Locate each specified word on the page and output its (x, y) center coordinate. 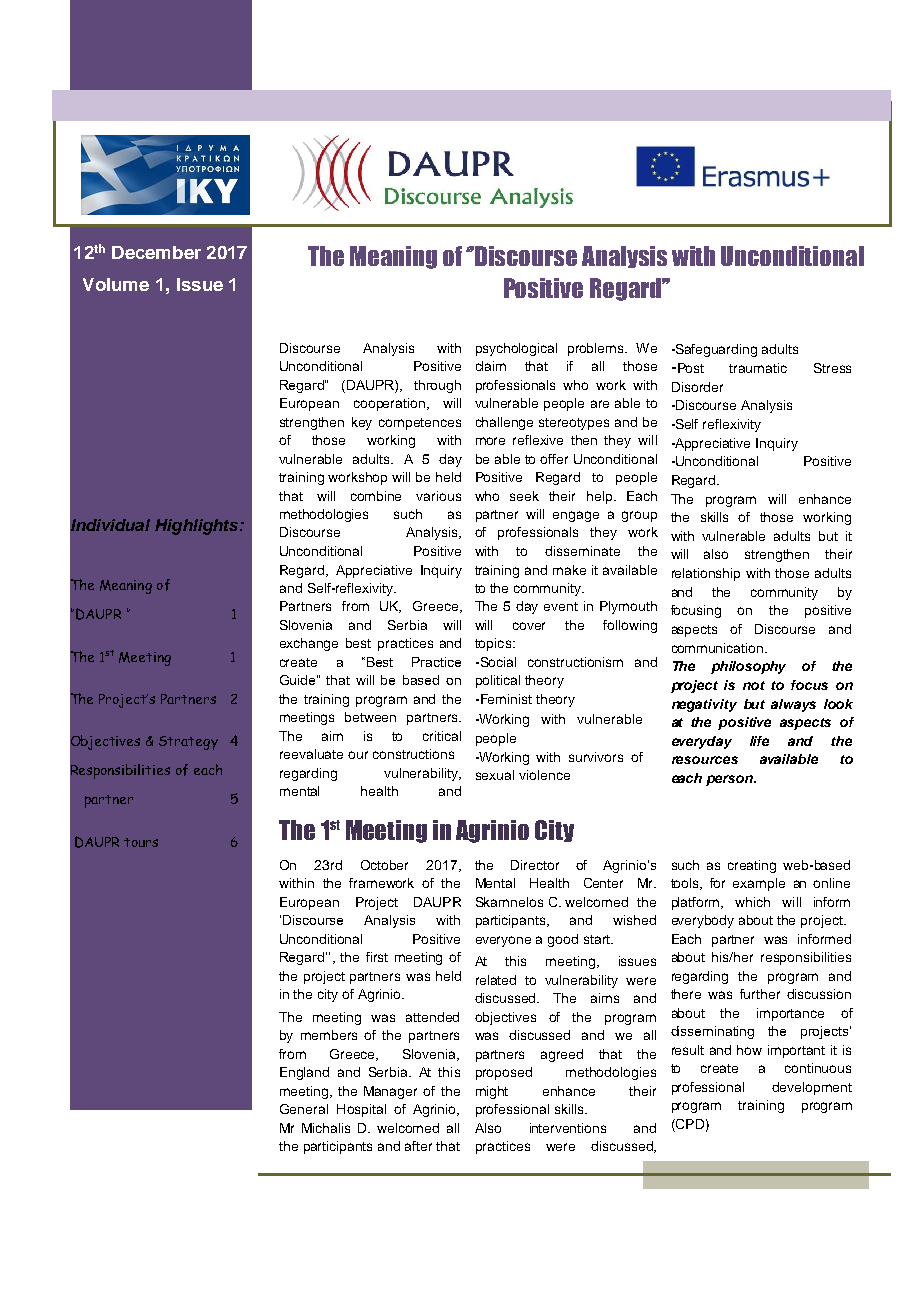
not (754, 685)
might (492, 1092)
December (156, 252)
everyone (503, 941)
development (812, 1088)
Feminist (505, 699)
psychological (516, 349)
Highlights (198, 527)
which (752, 902)
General (304, 1109)
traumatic (758, 368)
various (438, 496)
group (639, 516)
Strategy (188, 743)
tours (141, 842)
